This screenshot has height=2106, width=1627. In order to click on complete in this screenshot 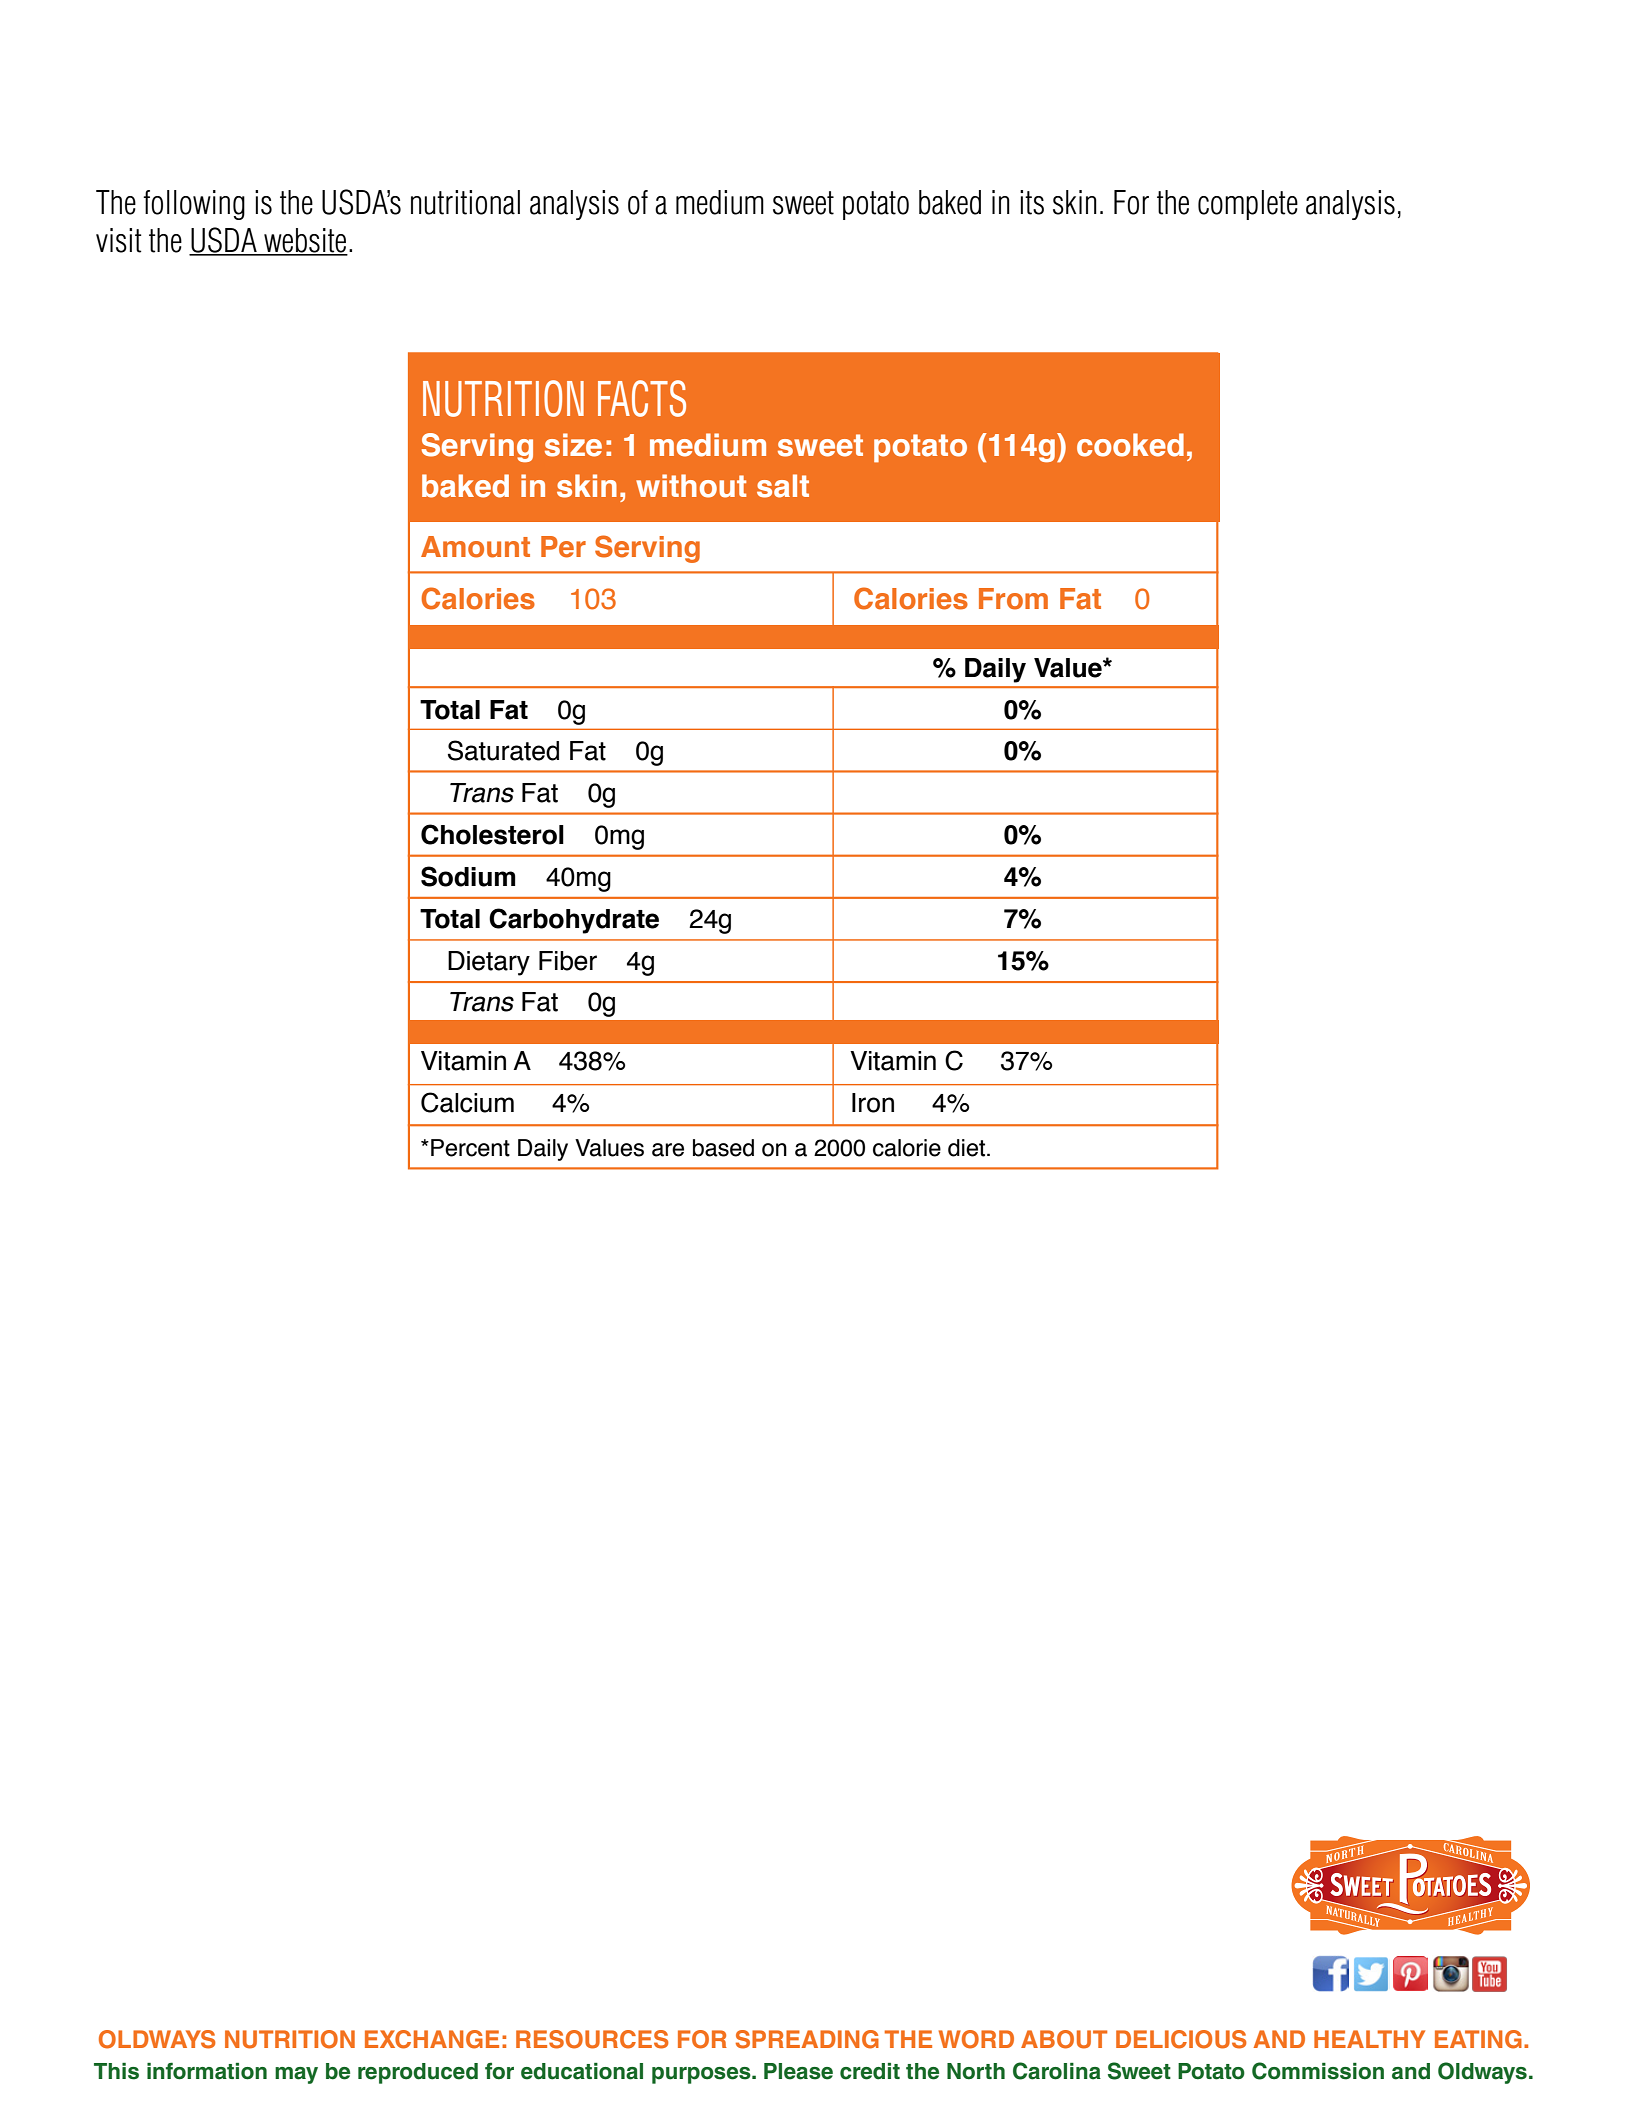, I will do `click(1248, 205)`.
